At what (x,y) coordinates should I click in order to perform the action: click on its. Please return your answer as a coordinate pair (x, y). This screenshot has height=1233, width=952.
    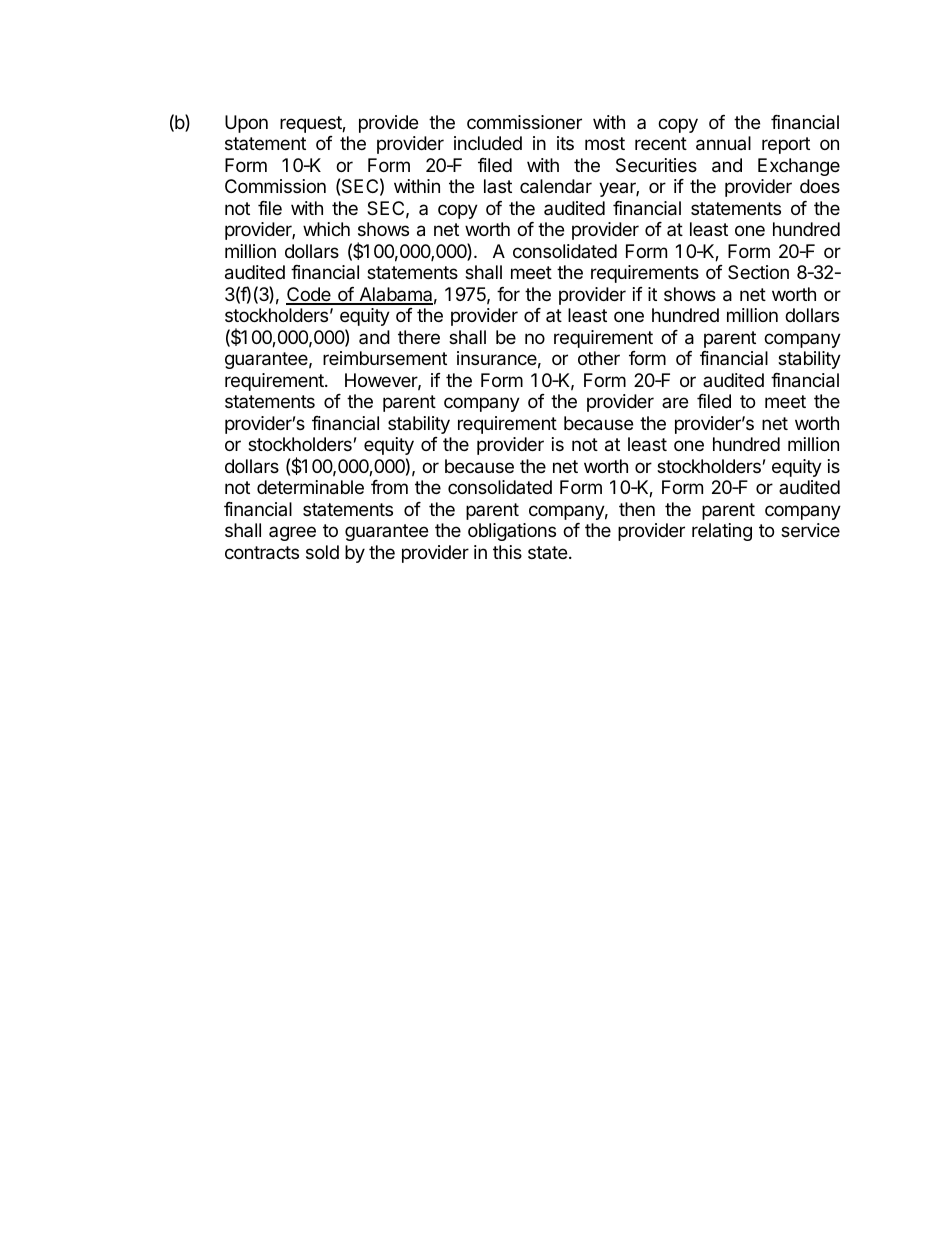
    Looking at the image, I should click on (565, 143).
